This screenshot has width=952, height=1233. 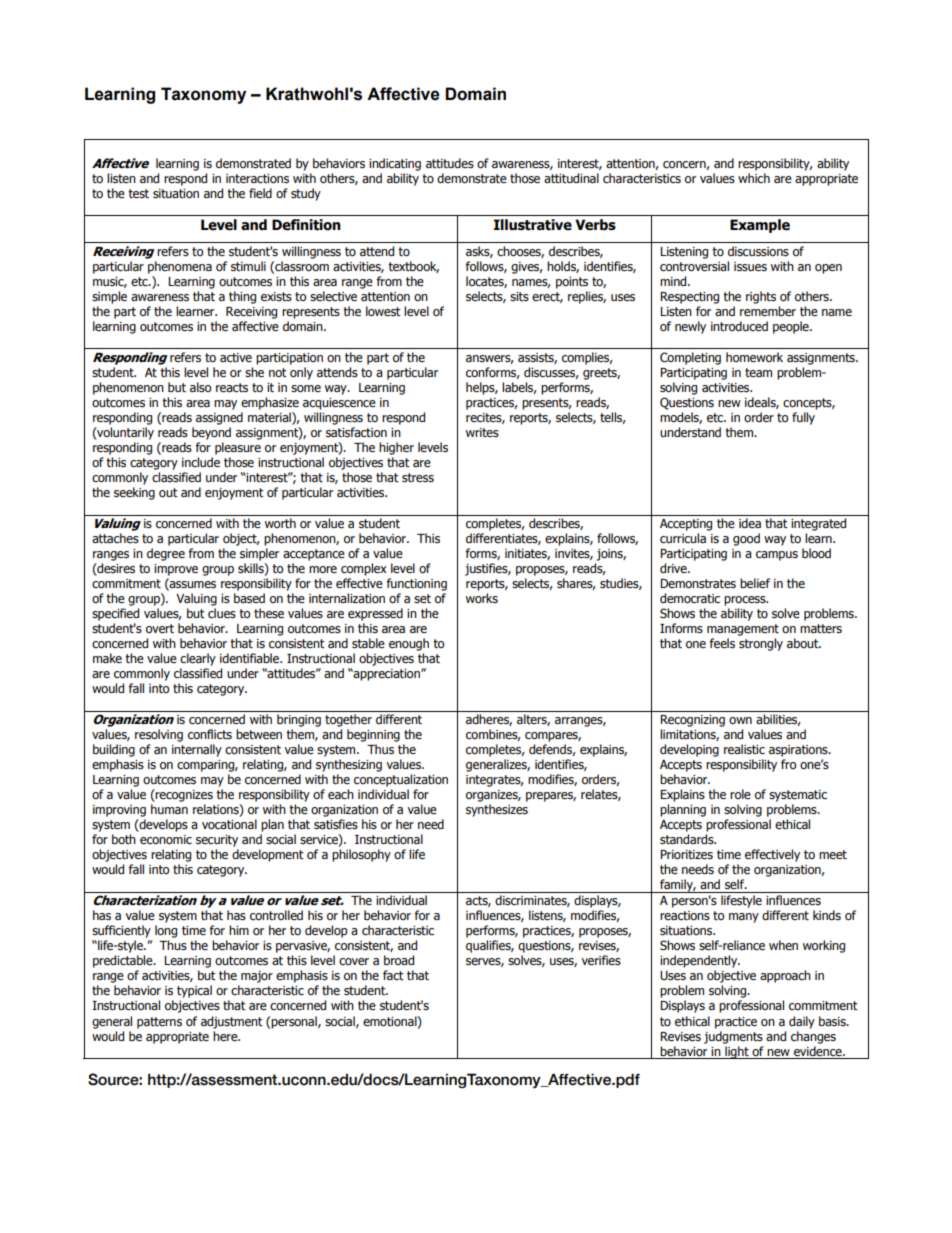 I want to click on patterns, so click(x=159, y=1023).
